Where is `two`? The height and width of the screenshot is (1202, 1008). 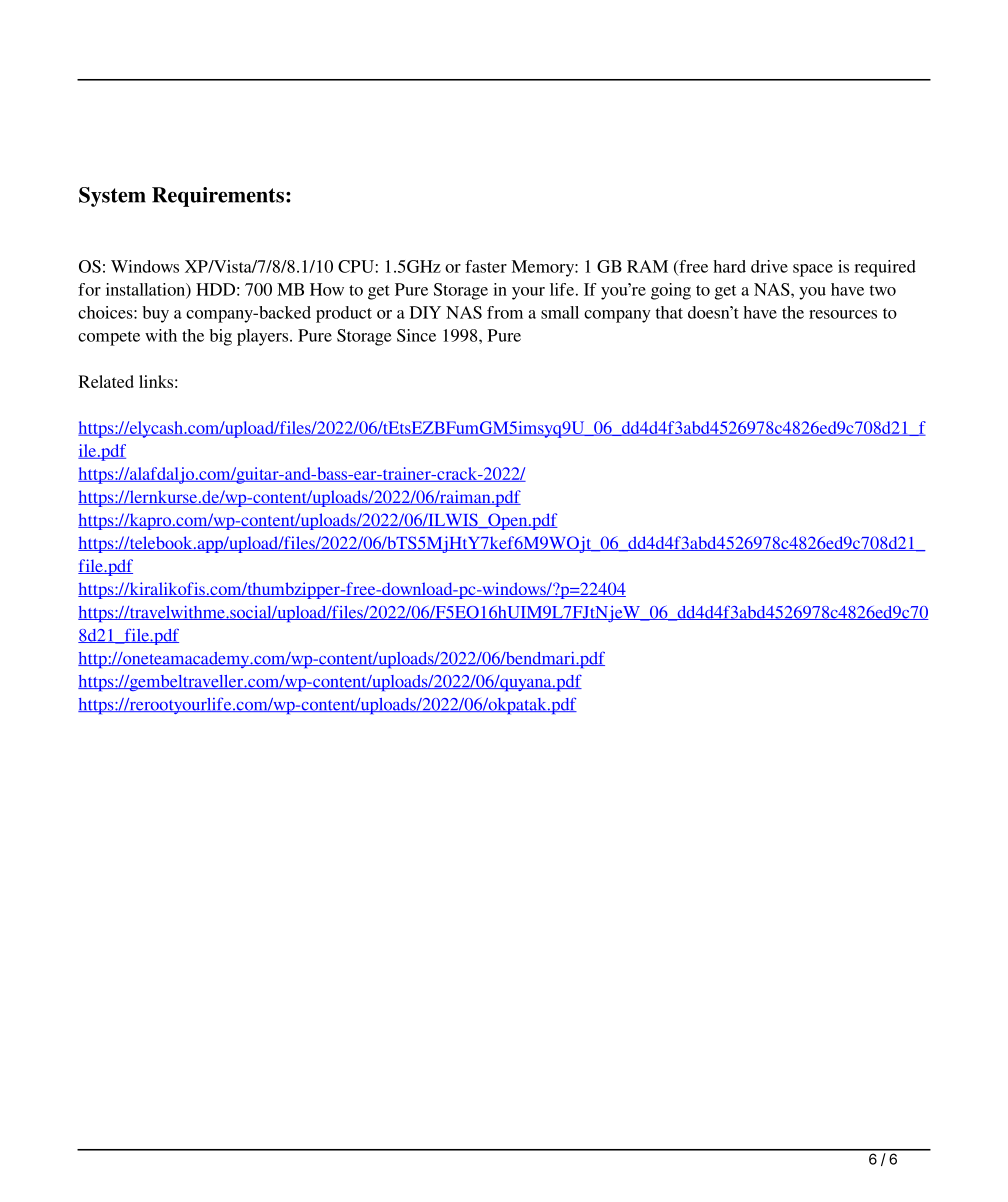
two is located at coordinates (883, 290).
